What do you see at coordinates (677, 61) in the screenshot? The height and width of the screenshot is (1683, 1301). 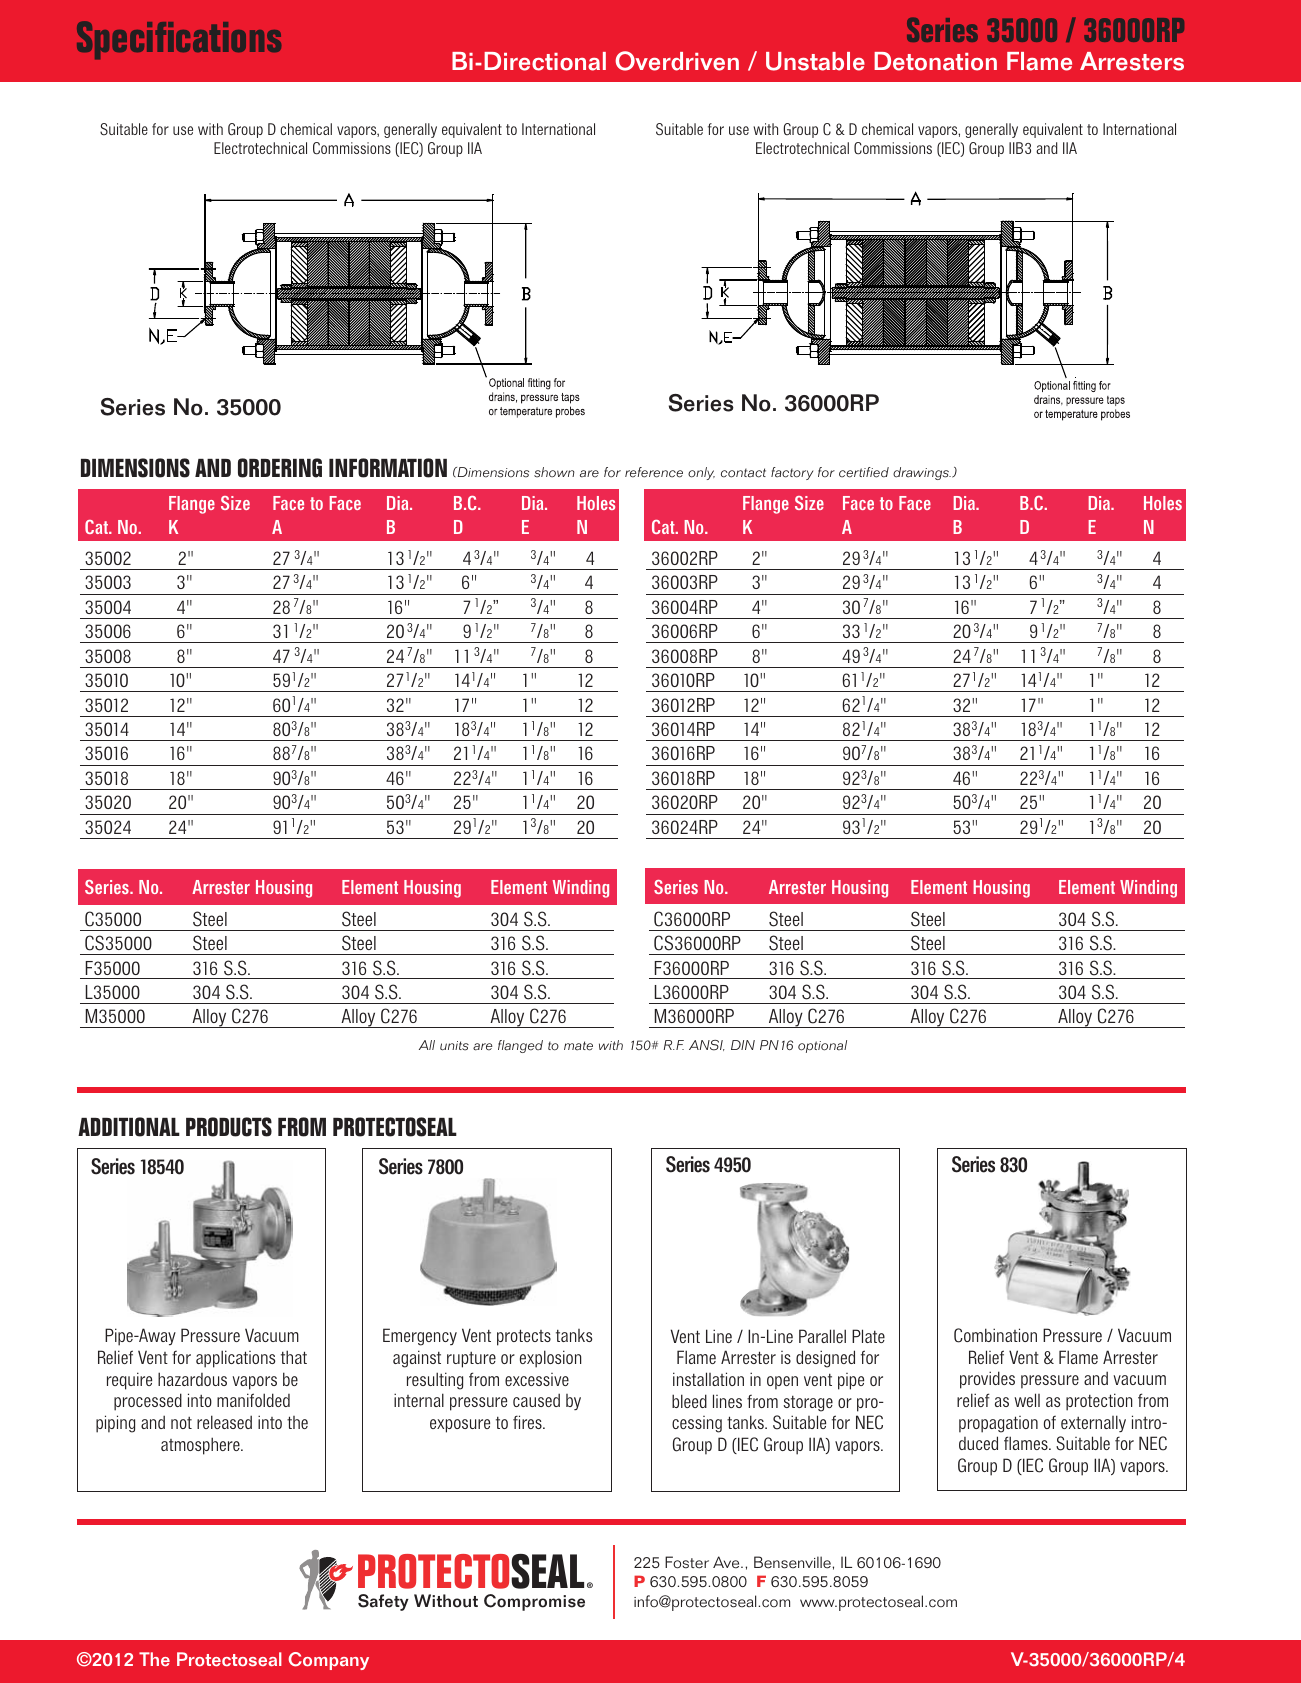 I see `Overdriven` at bounding box center [677, 61].
